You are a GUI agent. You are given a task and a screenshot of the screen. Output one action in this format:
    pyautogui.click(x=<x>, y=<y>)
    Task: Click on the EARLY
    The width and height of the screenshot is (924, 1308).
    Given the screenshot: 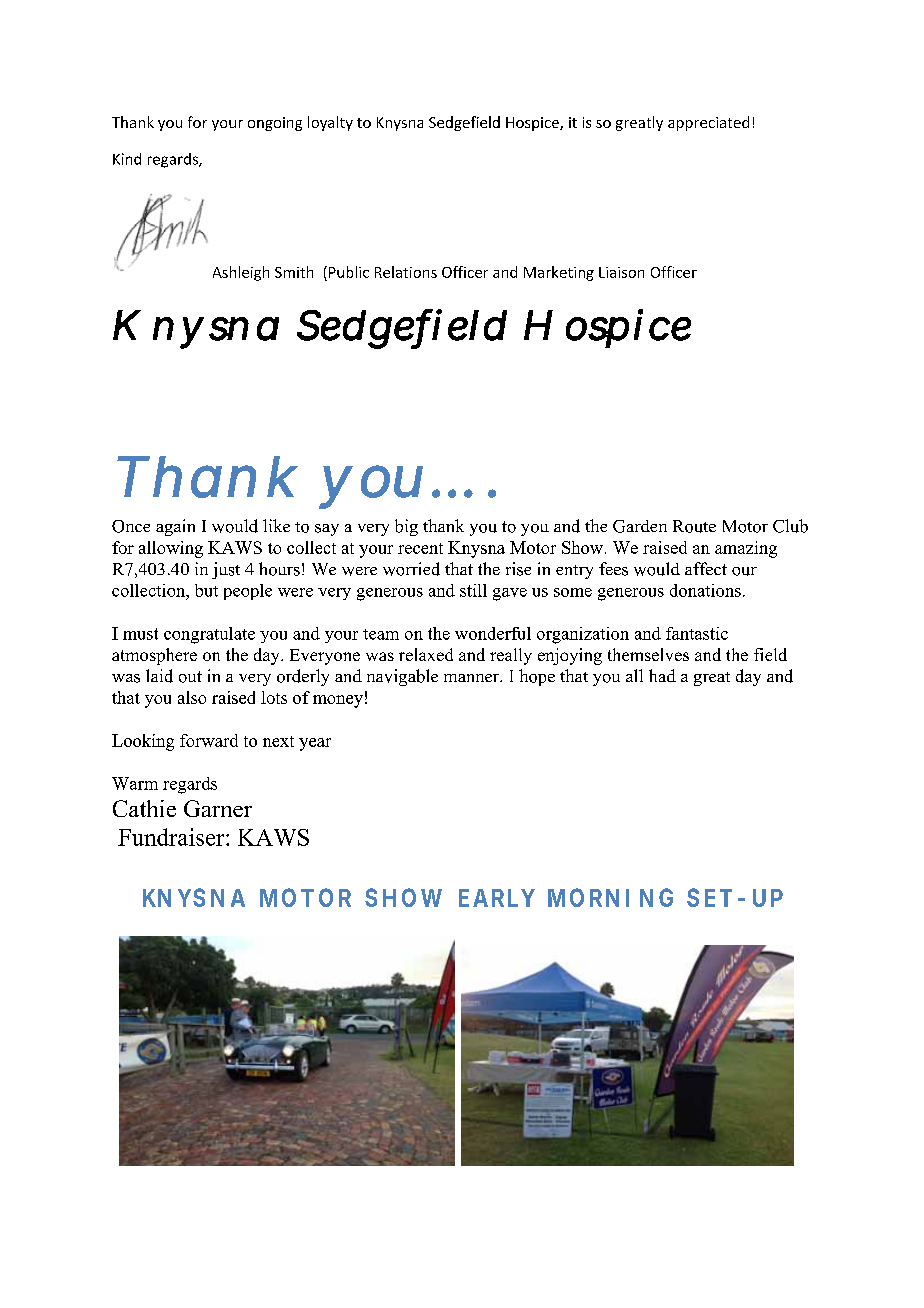 What is the action you would take?
    pyautogui.click(x=497, y=898)
